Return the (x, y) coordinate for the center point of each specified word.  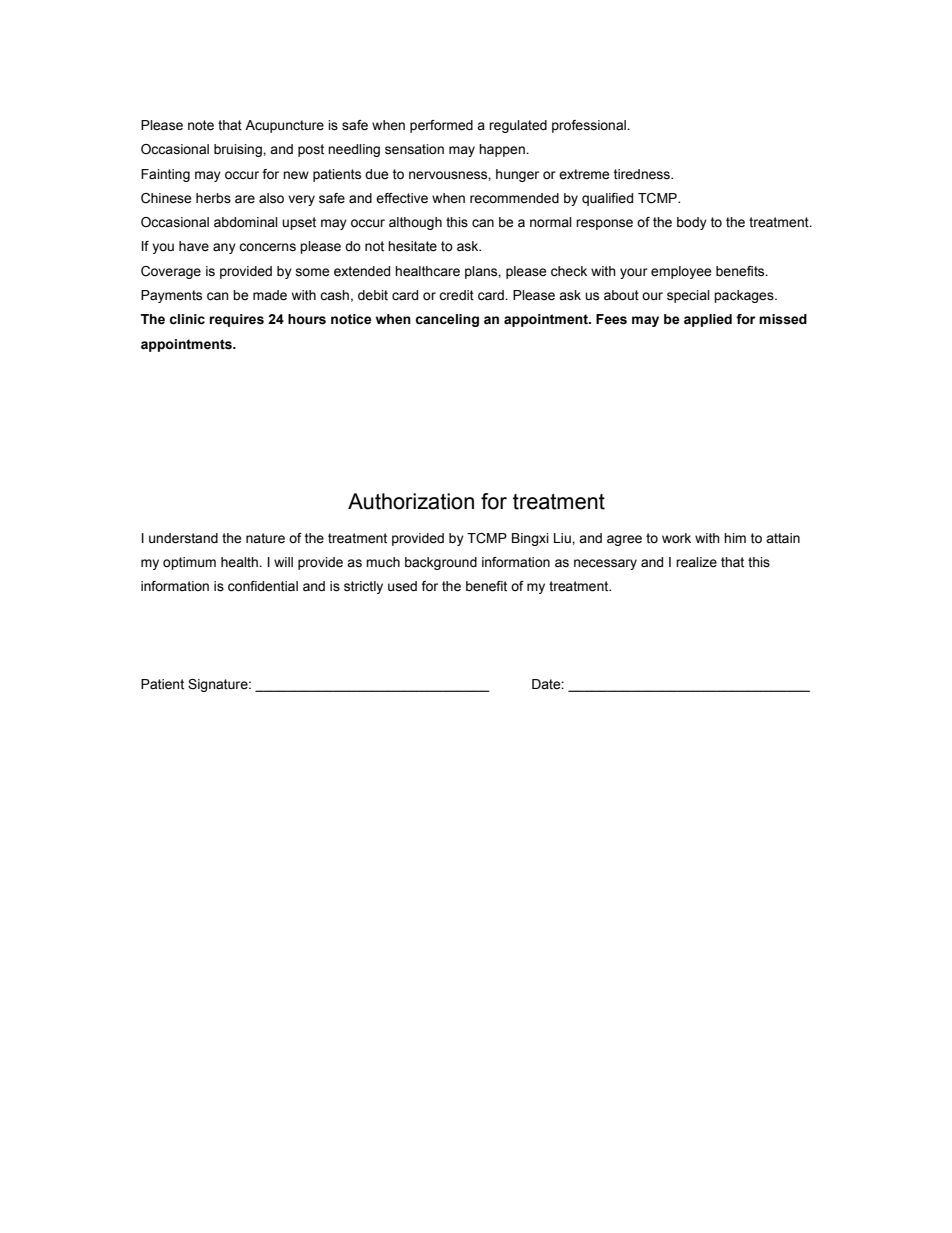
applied (708, 320)
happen (503, 150)
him (735, 538)
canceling (447, 320)
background (441, 563)
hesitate (412, 246)
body (692, 223)
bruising (239, 150)
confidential (263, 586)
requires (236, 320)
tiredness (643, 174)
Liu (563, 538)
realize (696, 562)
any (224, 248)
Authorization (411, 501)
